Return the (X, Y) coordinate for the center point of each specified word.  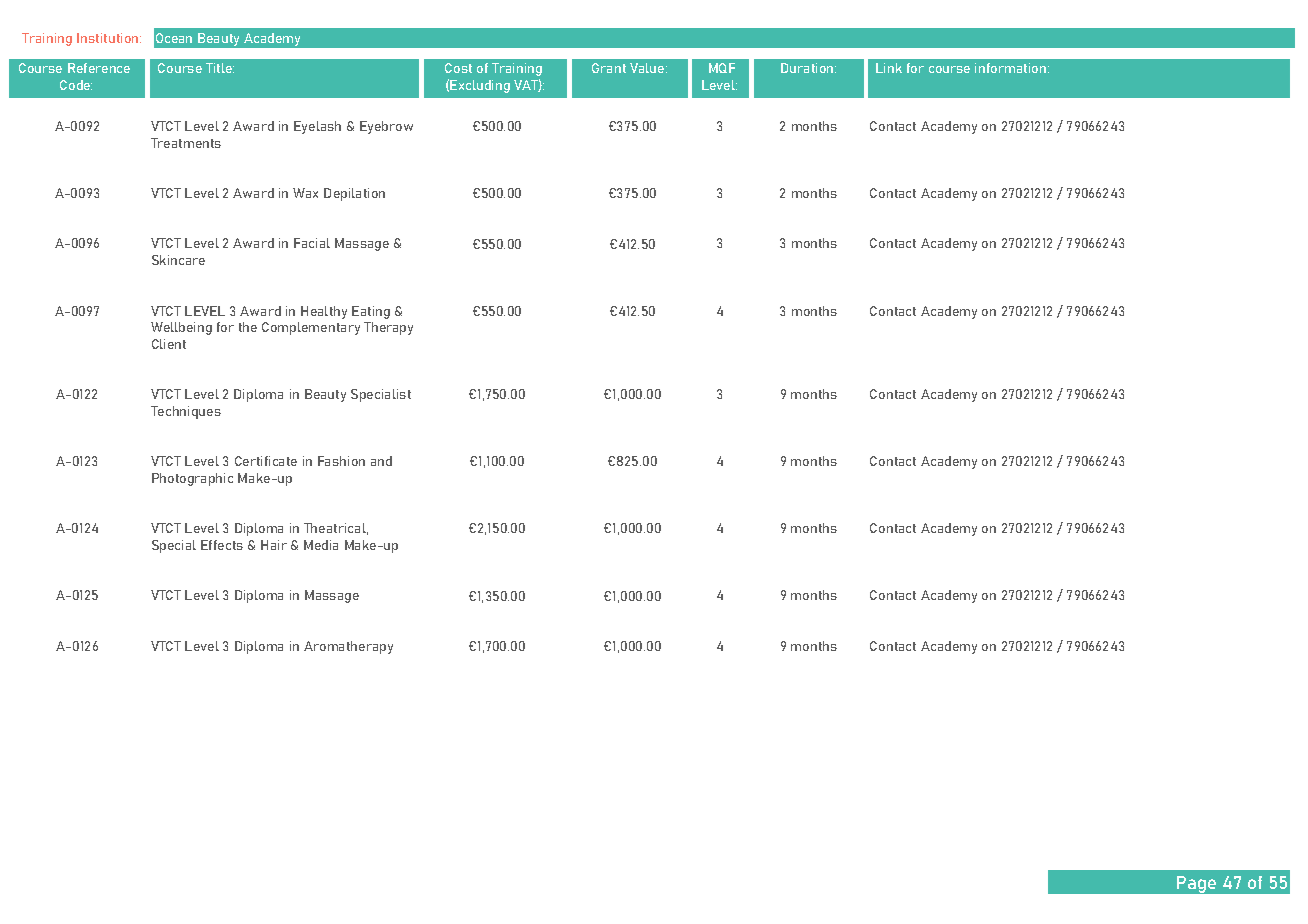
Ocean (174, 38)
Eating (371, 312)
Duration (808, 68)
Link (889, 68)
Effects (222, 545)
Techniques (186, 412)
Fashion (341, 461)
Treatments (186, 143)
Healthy (324, 312)
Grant (609, 68)
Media (321, 545)
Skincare (178, 260)
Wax (305, 193)
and (381, 461)
